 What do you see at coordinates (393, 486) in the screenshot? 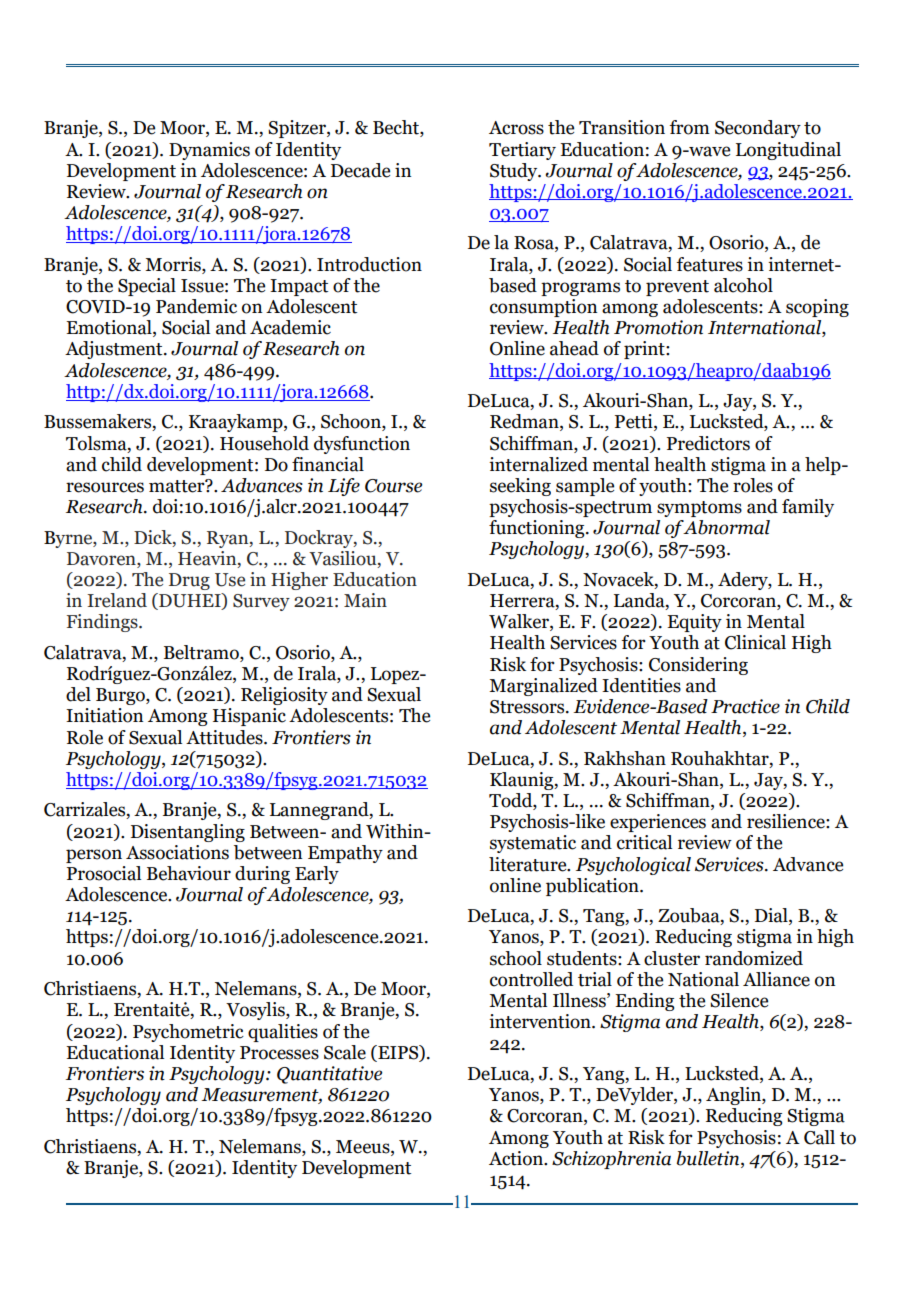
I see `Course` at bounding box center [393, 486].
